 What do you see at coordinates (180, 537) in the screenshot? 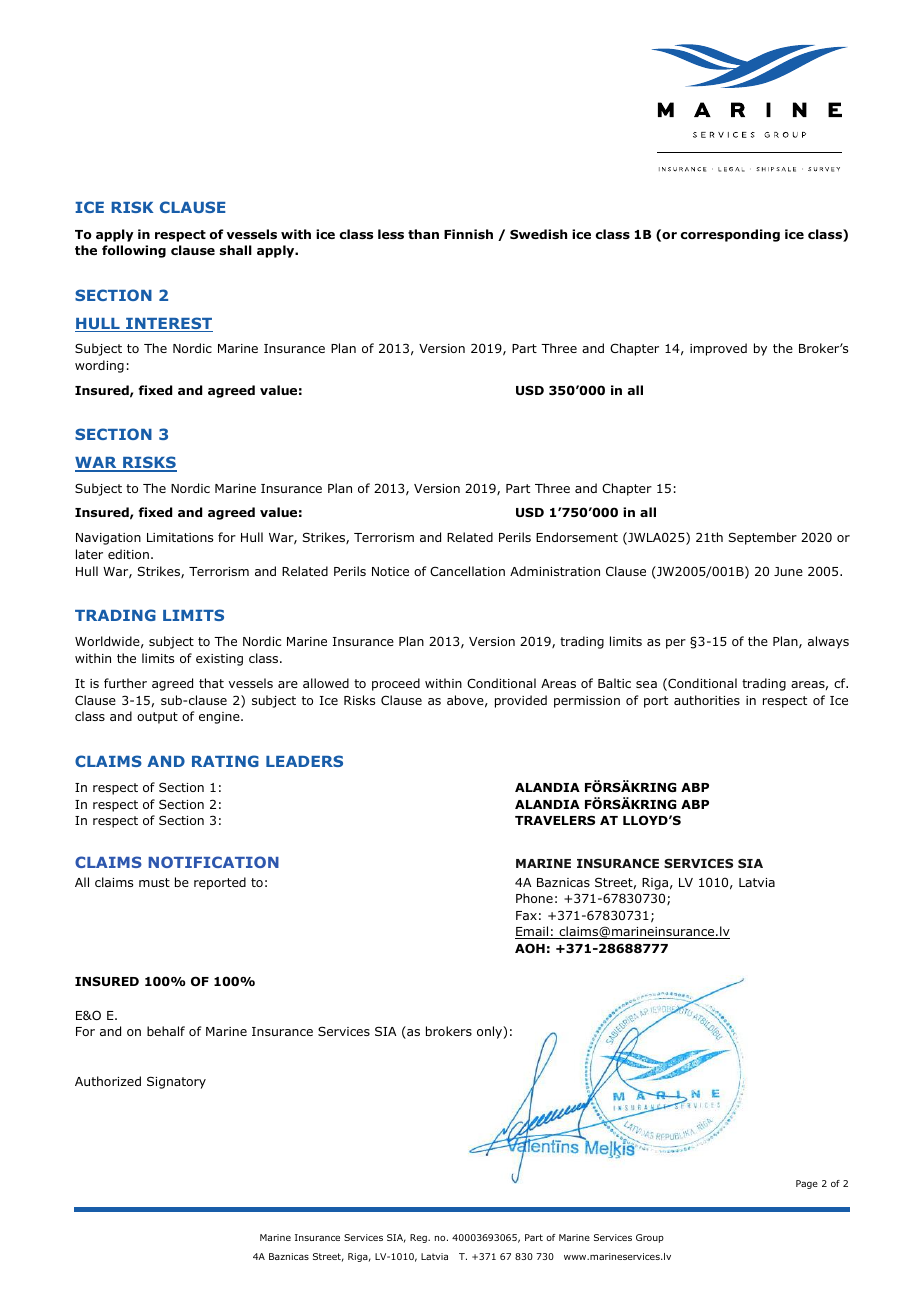
I see `Limitations` at bounding box center [180, 537].
